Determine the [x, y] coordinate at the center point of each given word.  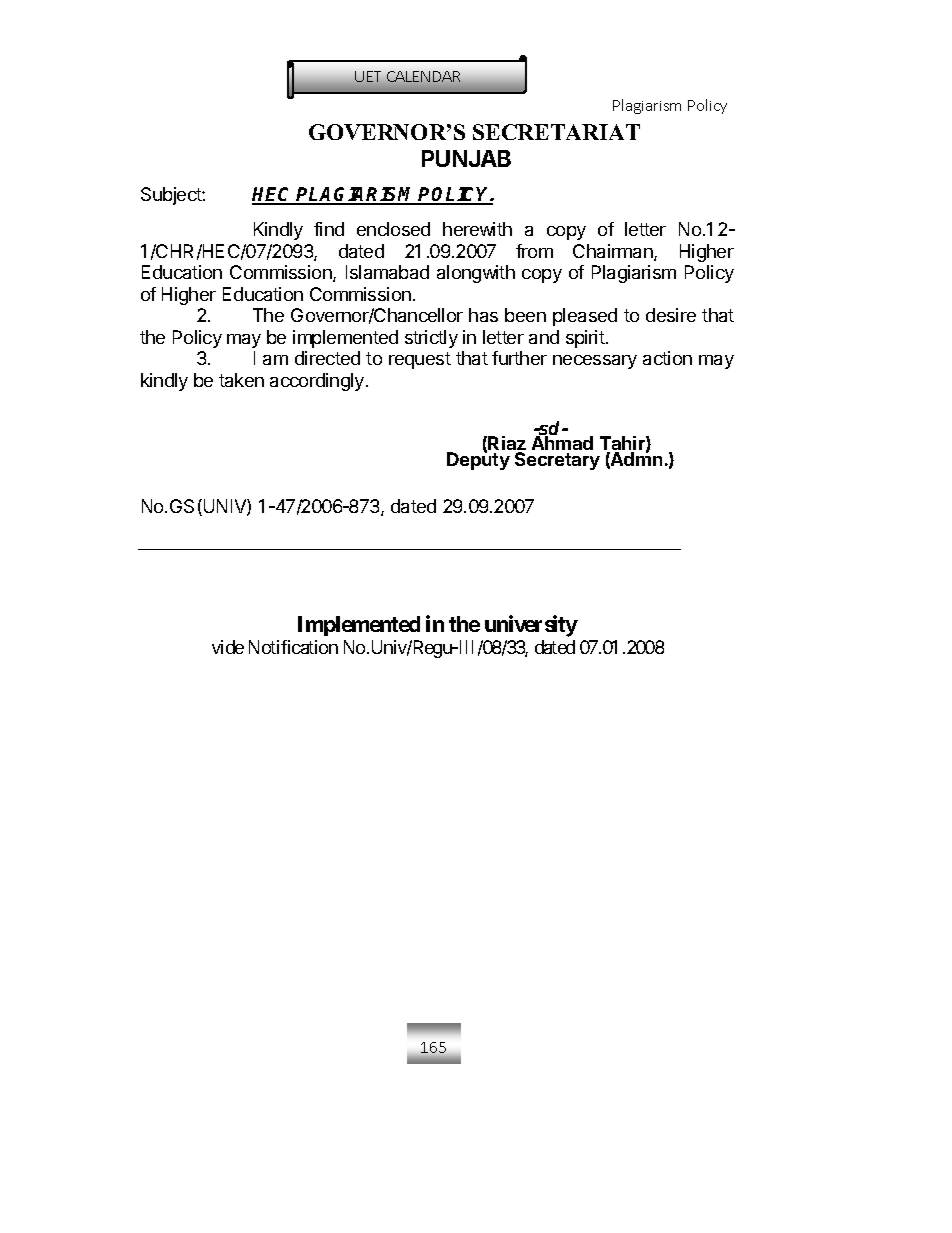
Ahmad [562, 443]
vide [228, 647]
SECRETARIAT [556, 132]
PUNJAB [466, 158]
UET [368, 76]
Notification [293, 647]
